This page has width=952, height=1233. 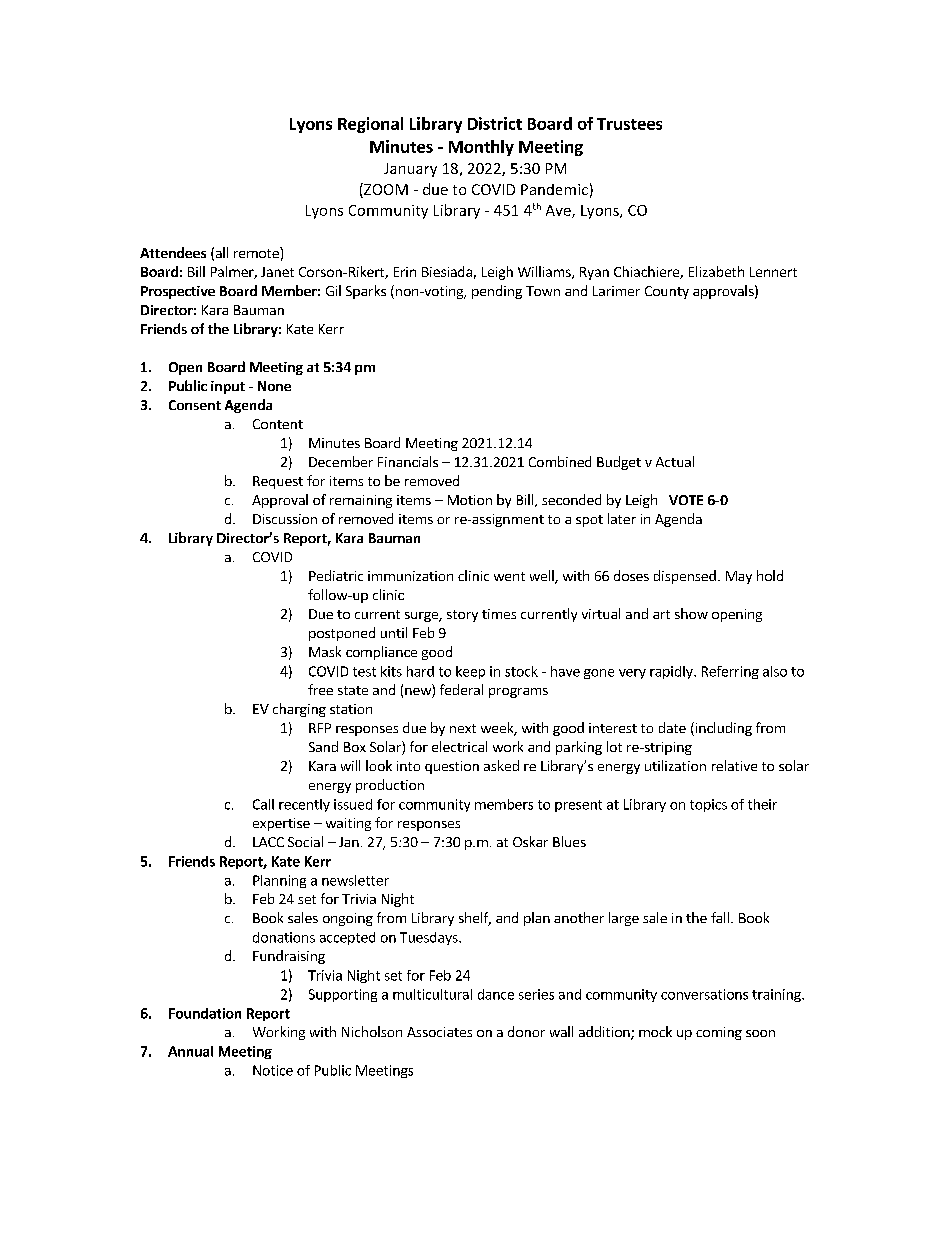 What do you see at coordinates (257, 252) in the page?
I see `remote` at bounding box center [257, 252].
